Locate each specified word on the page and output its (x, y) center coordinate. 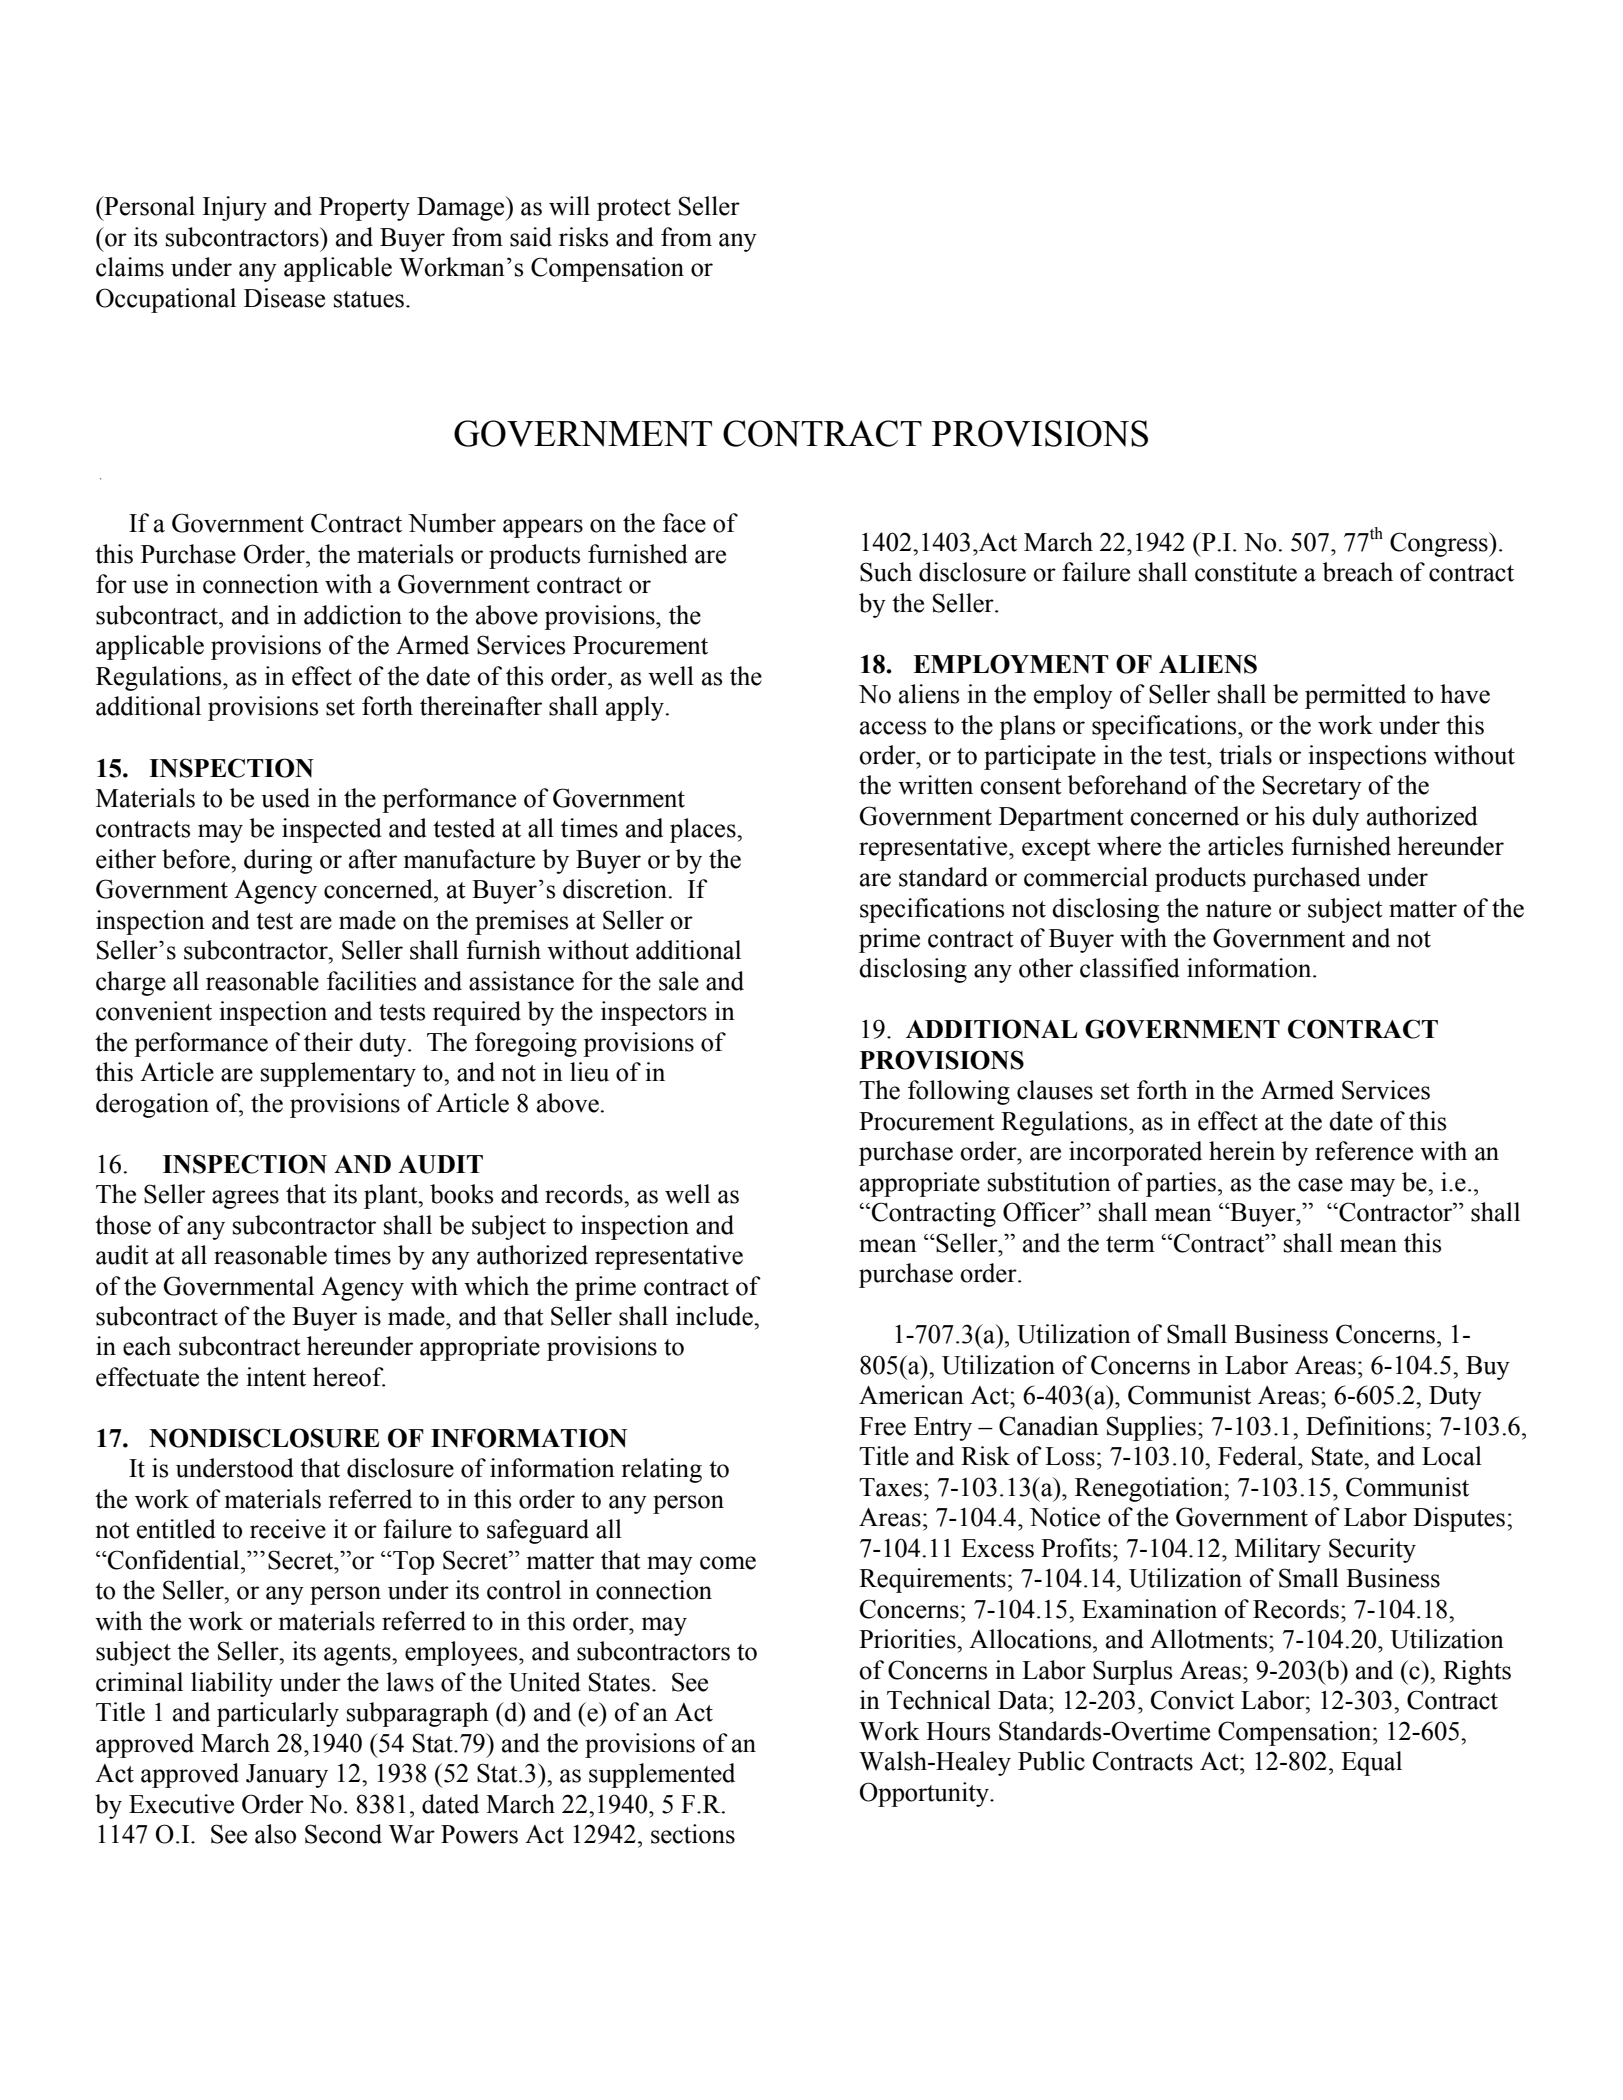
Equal (1371, 1763)
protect (634, 210)
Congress (1440, 544)
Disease (284, 298)
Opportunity (925, 1794)
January (287, 1776)
